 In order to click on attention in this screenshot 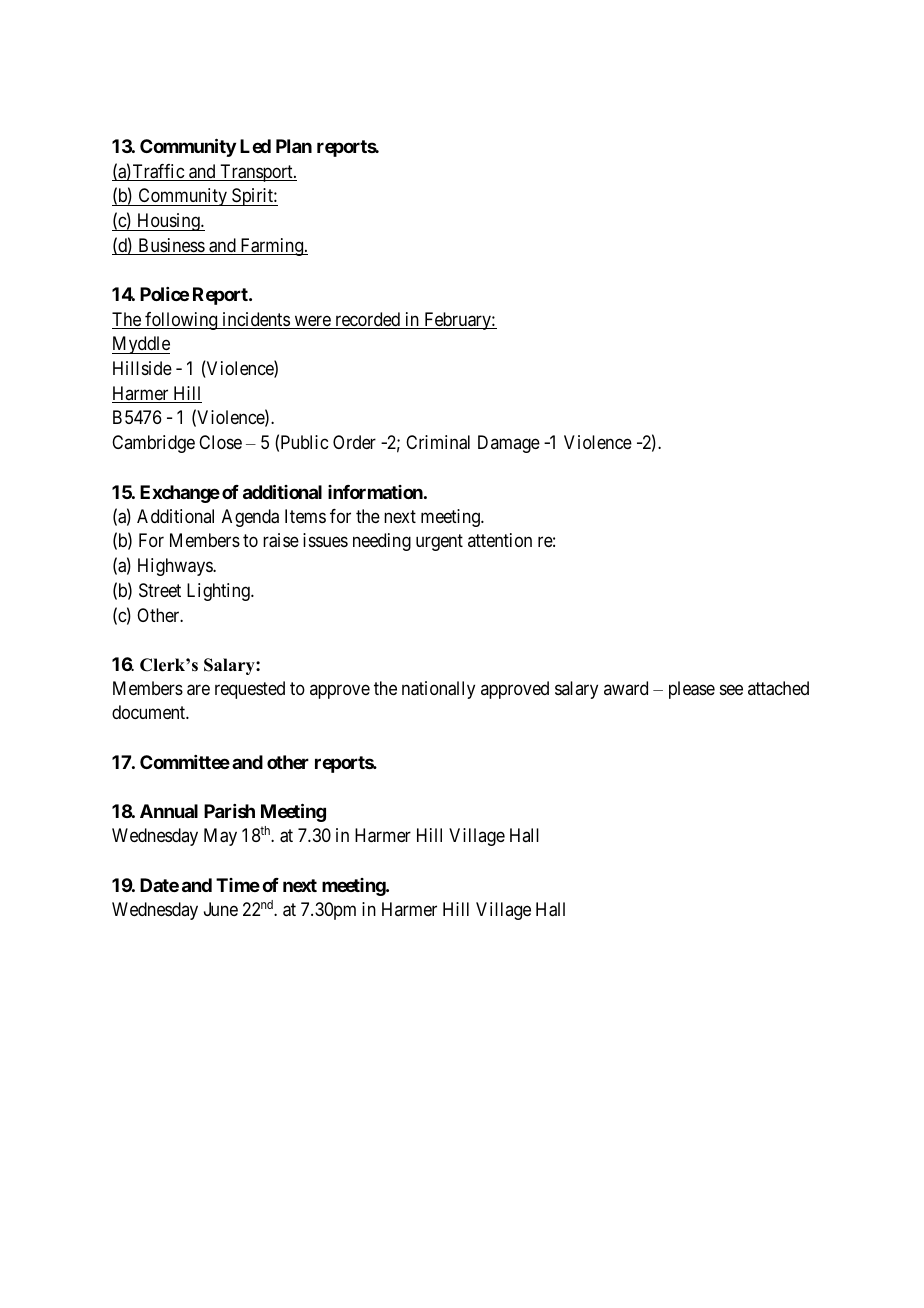, I will do `click(500, 540)`.
